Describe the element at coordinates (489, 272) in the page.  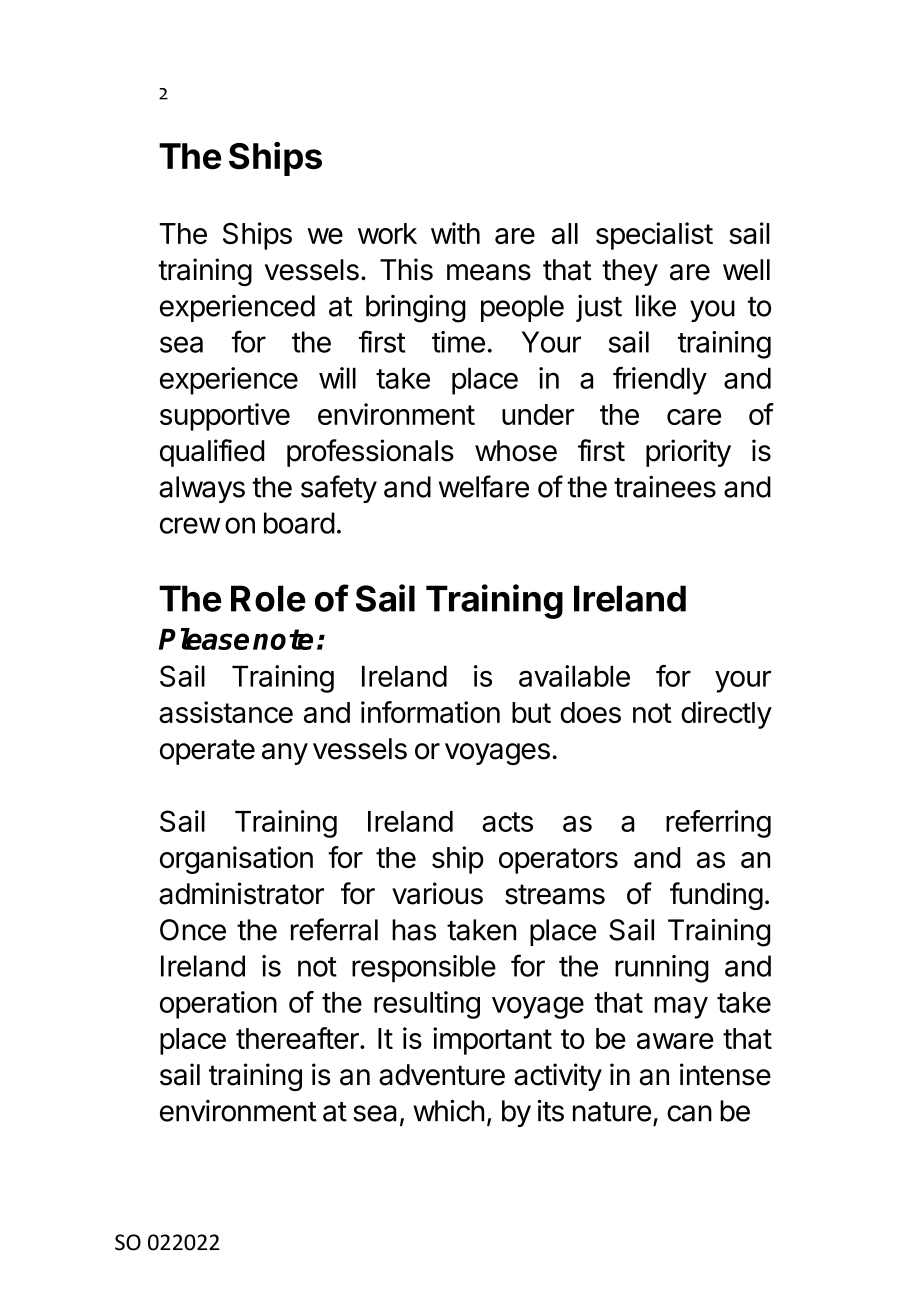
I see `means` at that location.
